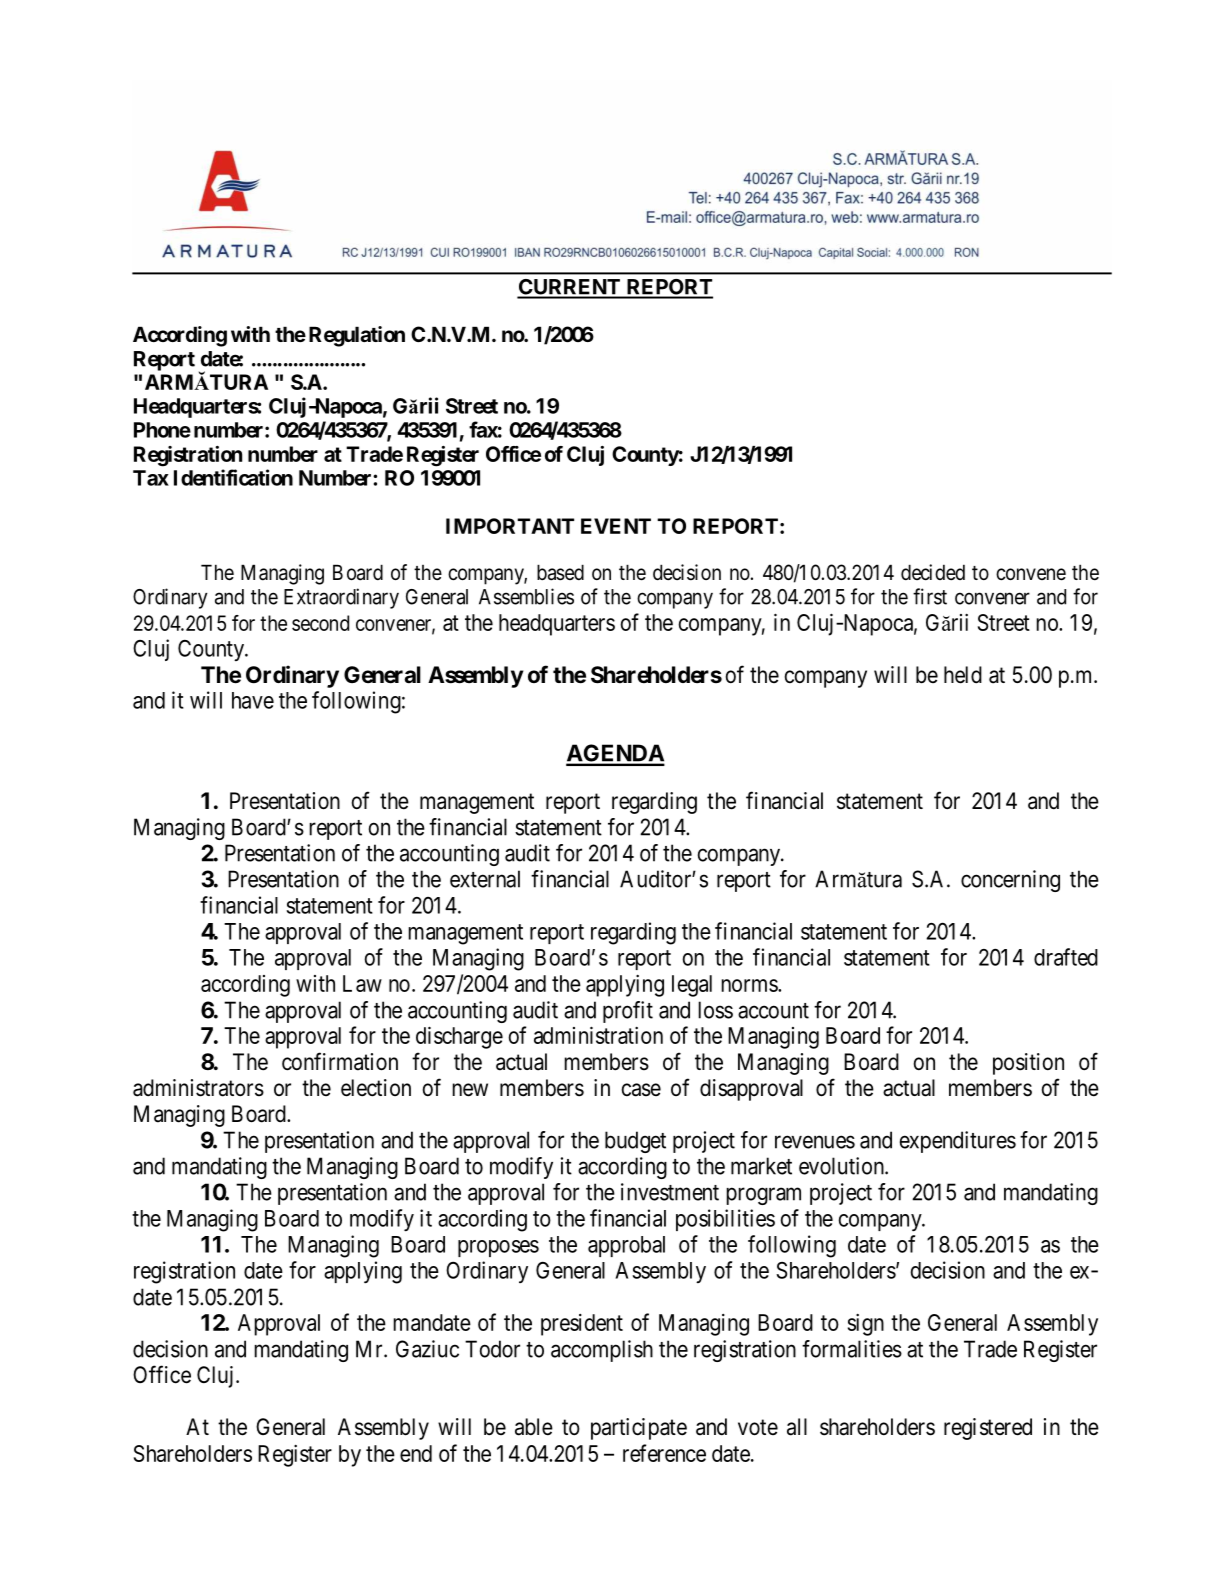  Describe the element at coordinates (933, 572) in the screenshot. I see `decided` at that location.
